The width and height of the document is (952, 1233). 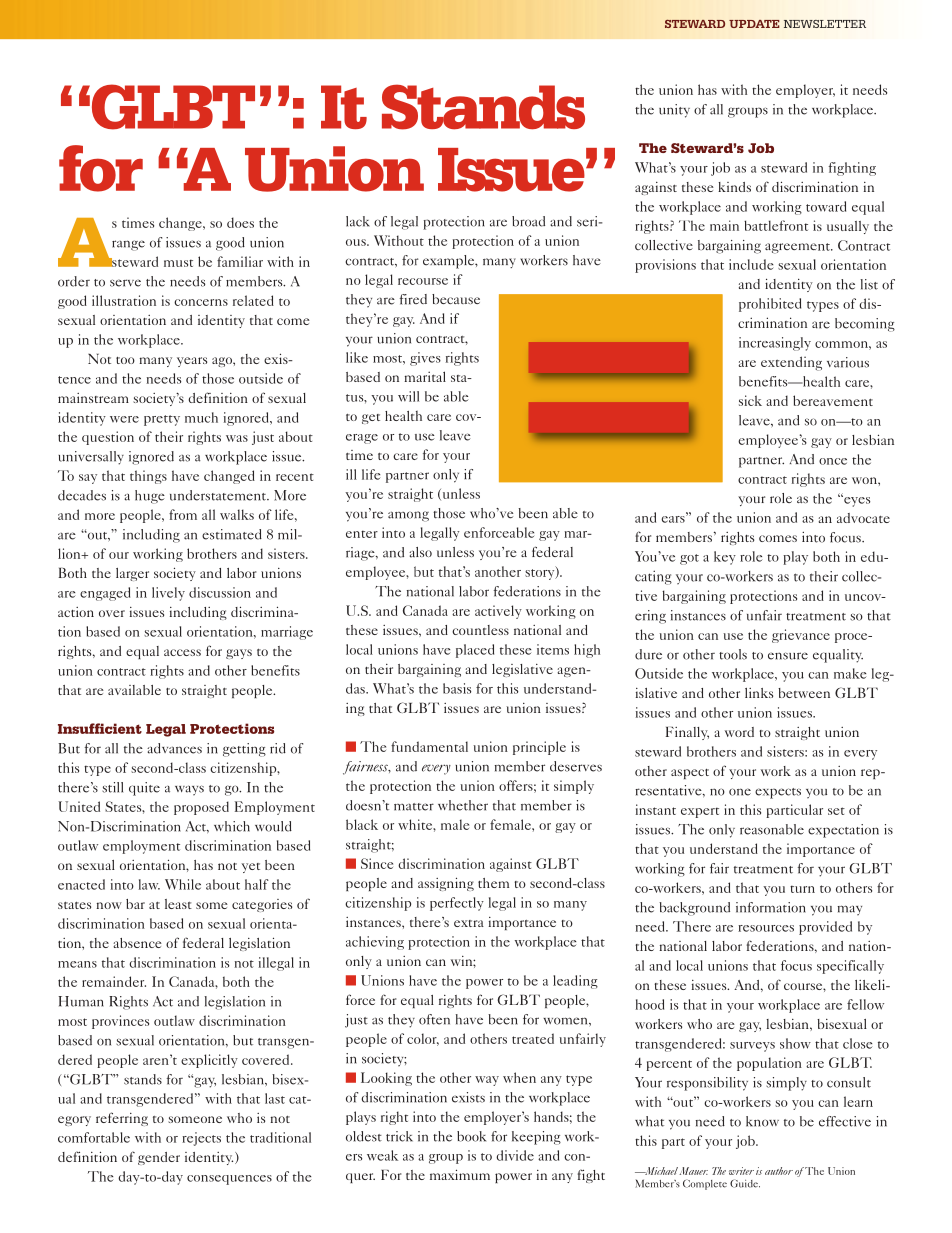 I want to click on UPDATE, so click(x=754, y=24).
